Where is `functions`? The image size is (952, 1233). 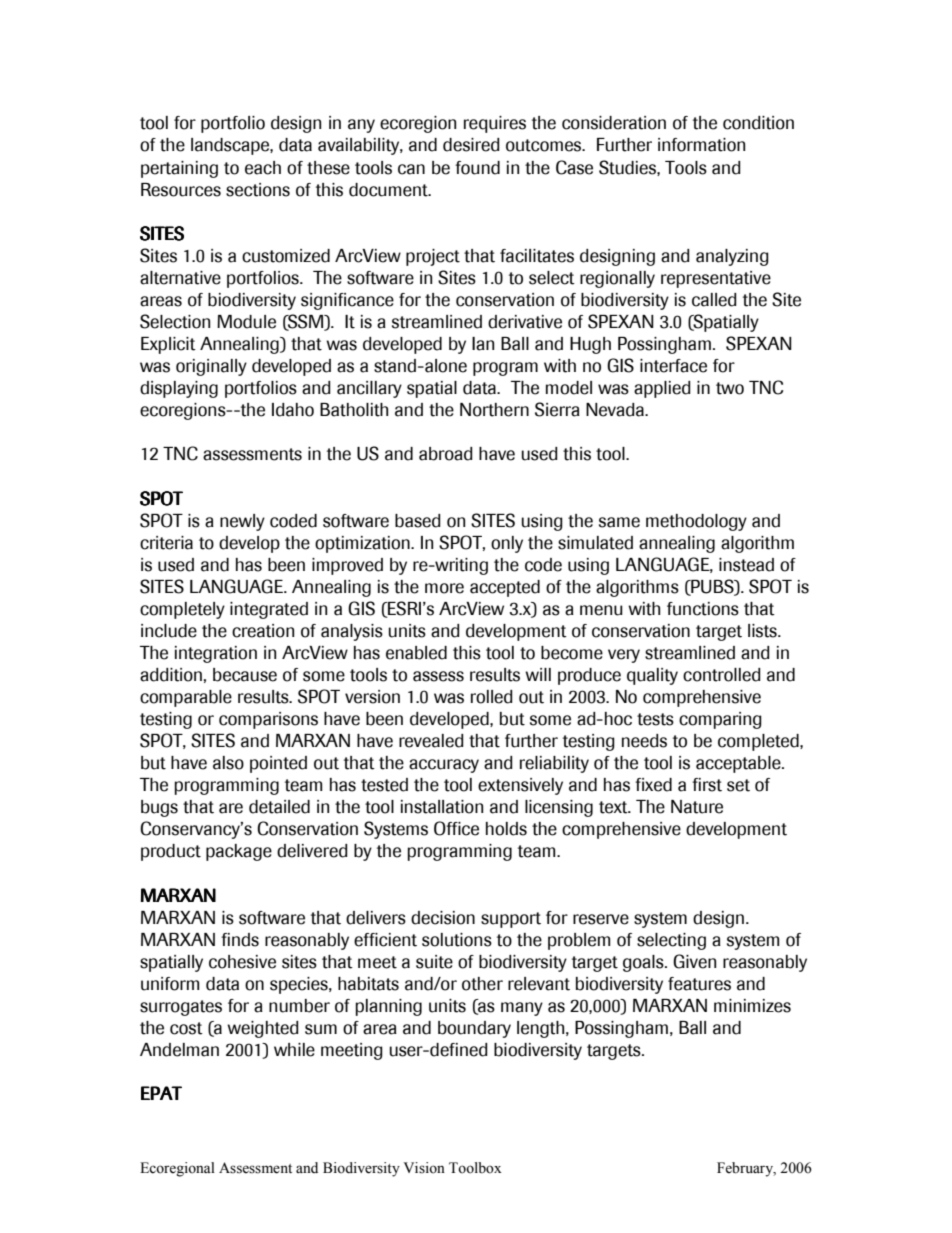 functions is located at coordinates (703, 609).
